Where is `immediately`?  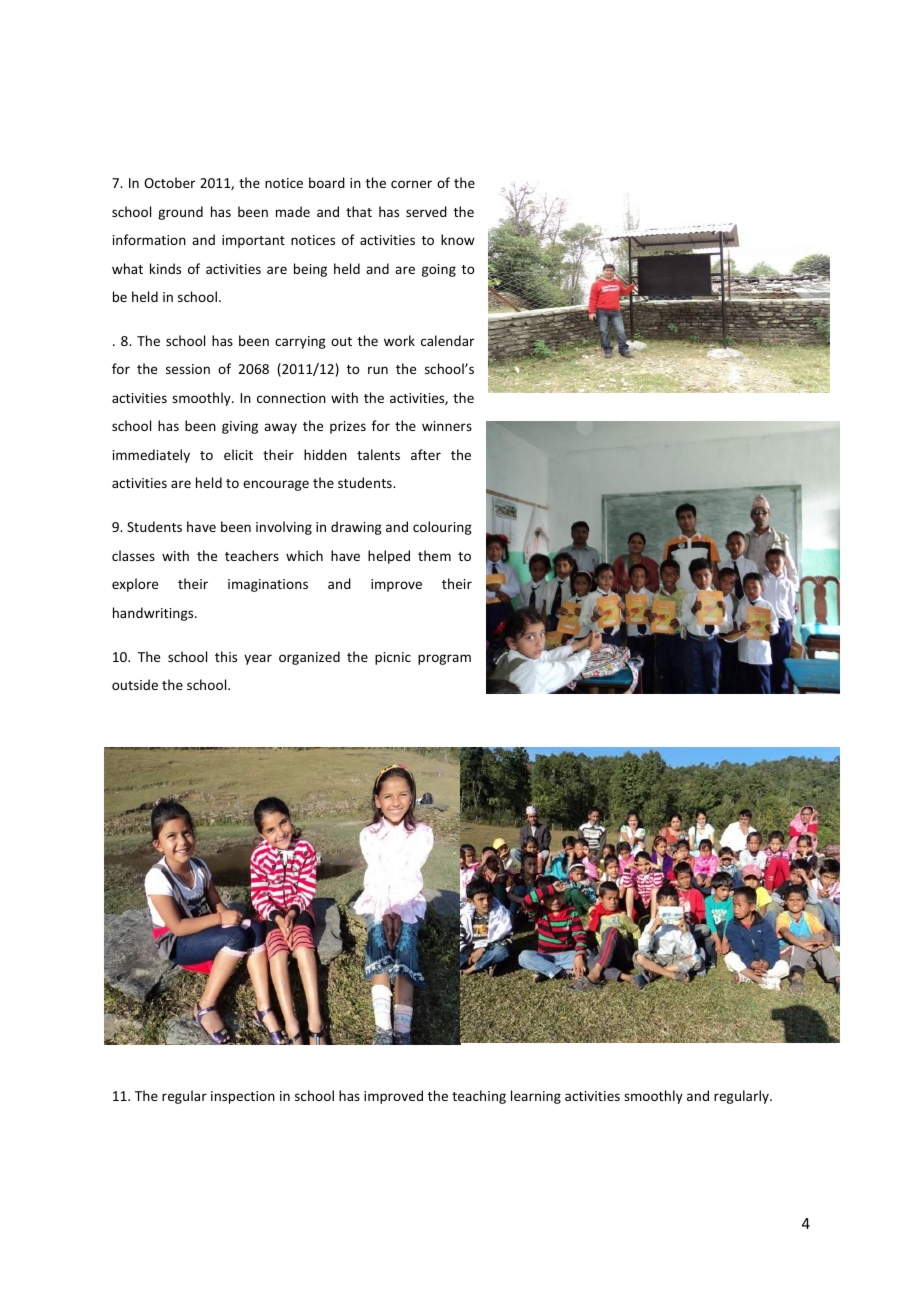 immediately is located at coordinates (151, 456).
